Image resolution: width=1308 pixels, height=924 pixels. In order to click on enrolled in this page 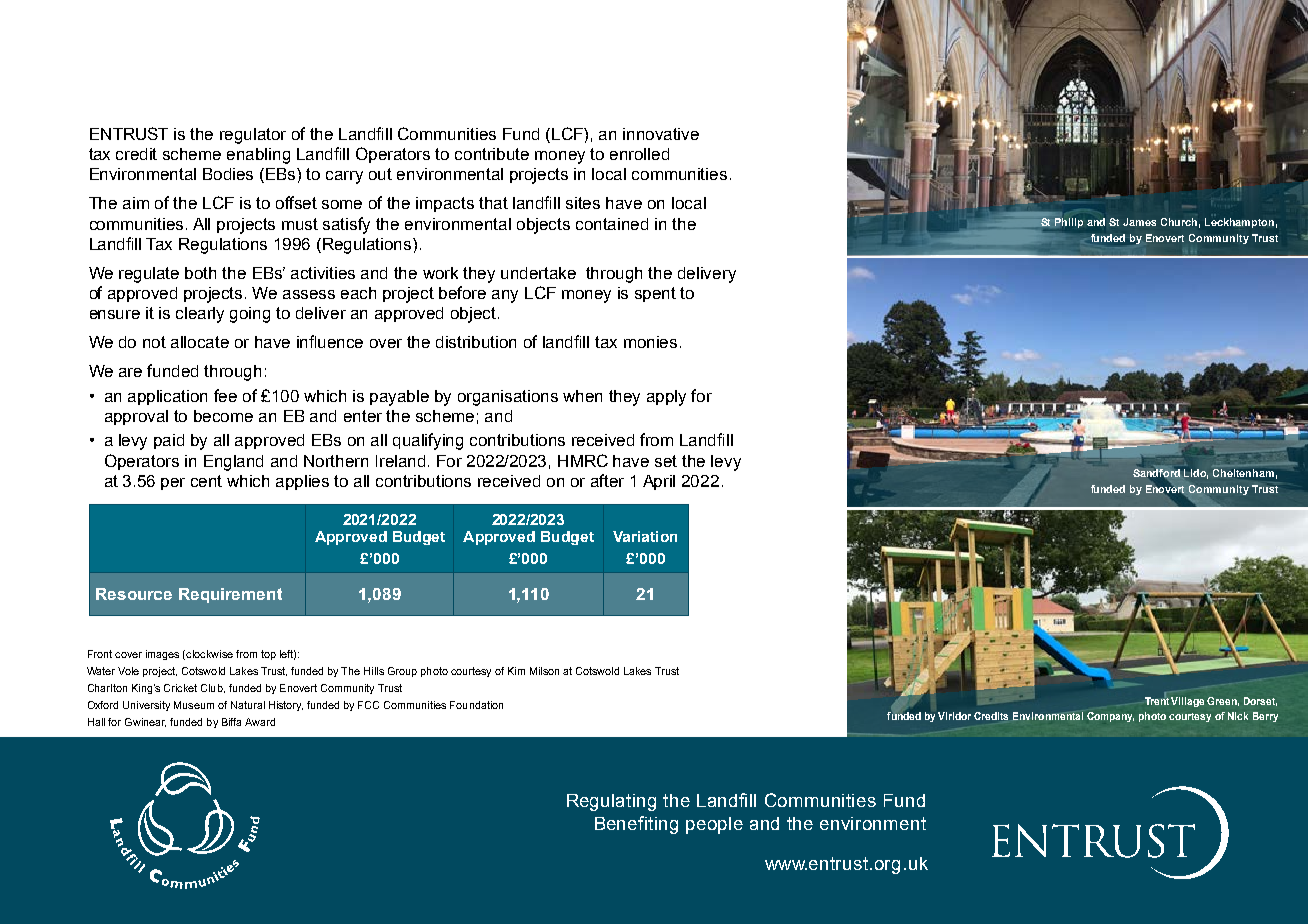, I will do `click(639, 154)`.
